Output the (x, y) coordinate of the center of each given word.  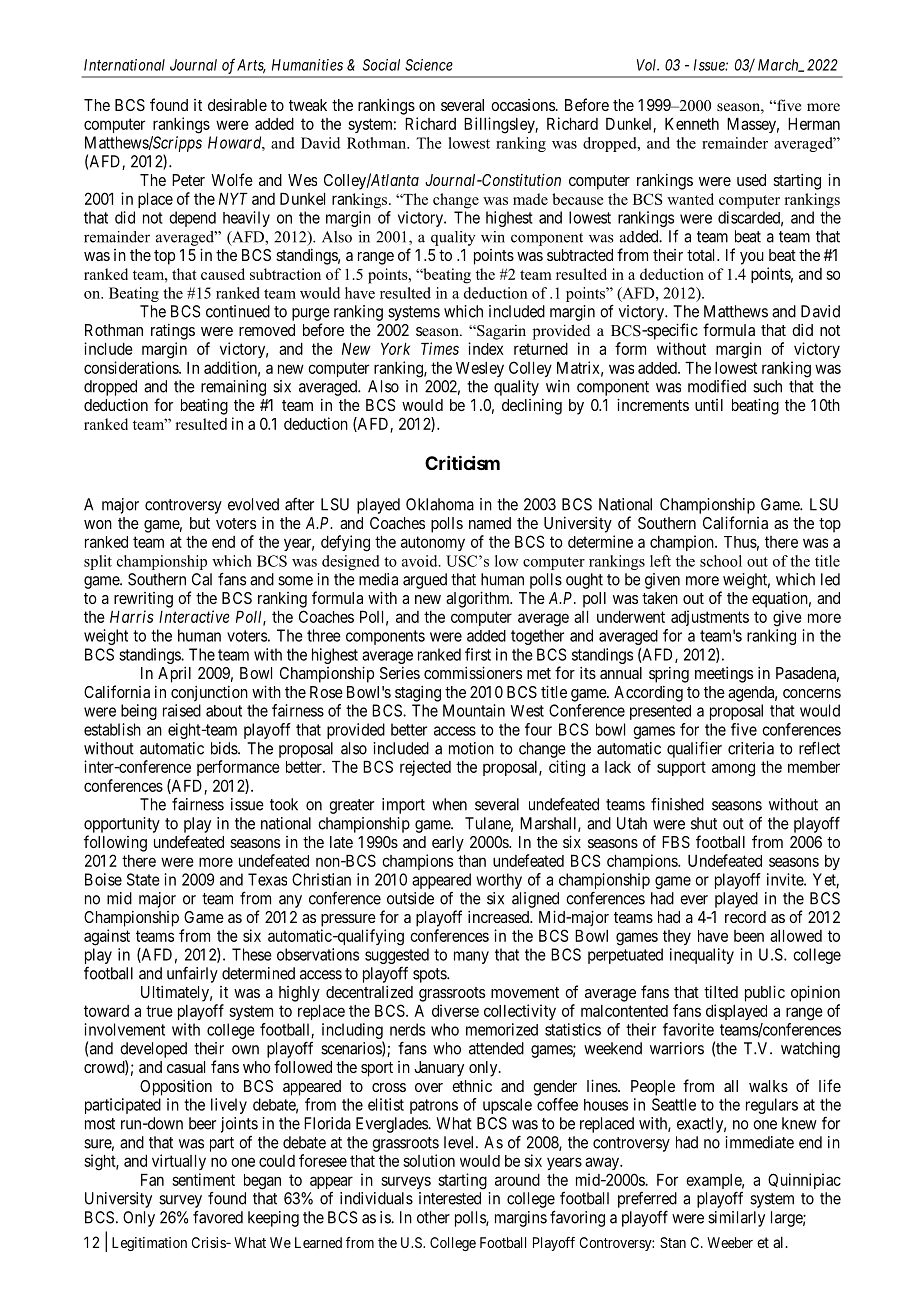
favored (218, 1217)
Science (429, 65)
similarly (736, 1219)
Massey (753, 125)
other (433, 1217)
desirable (237, 105)
